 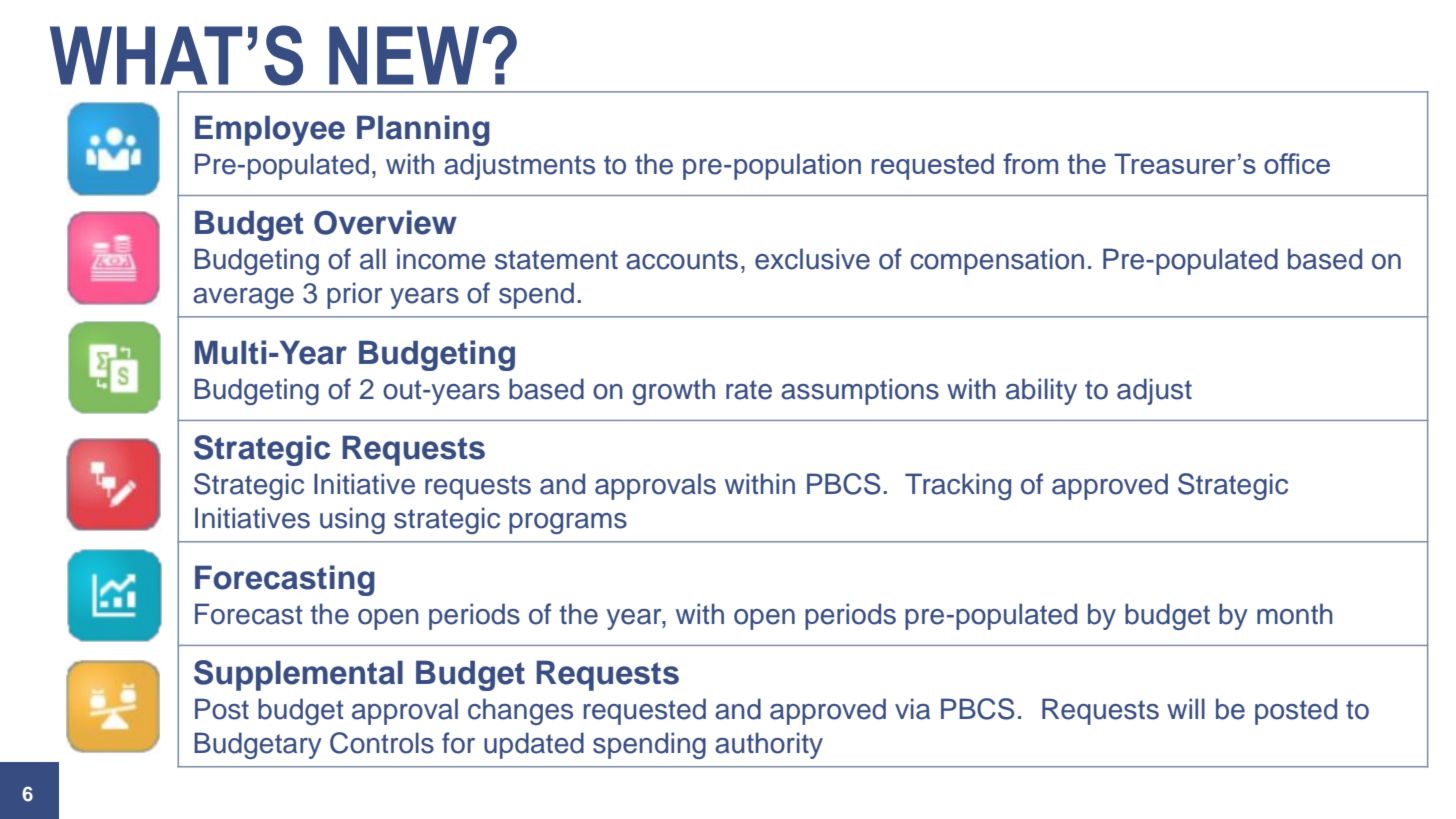 What do you see at coordinates (958, 486) in the screenshot?
I see `Tracking` at bounding box center [958, 486].
